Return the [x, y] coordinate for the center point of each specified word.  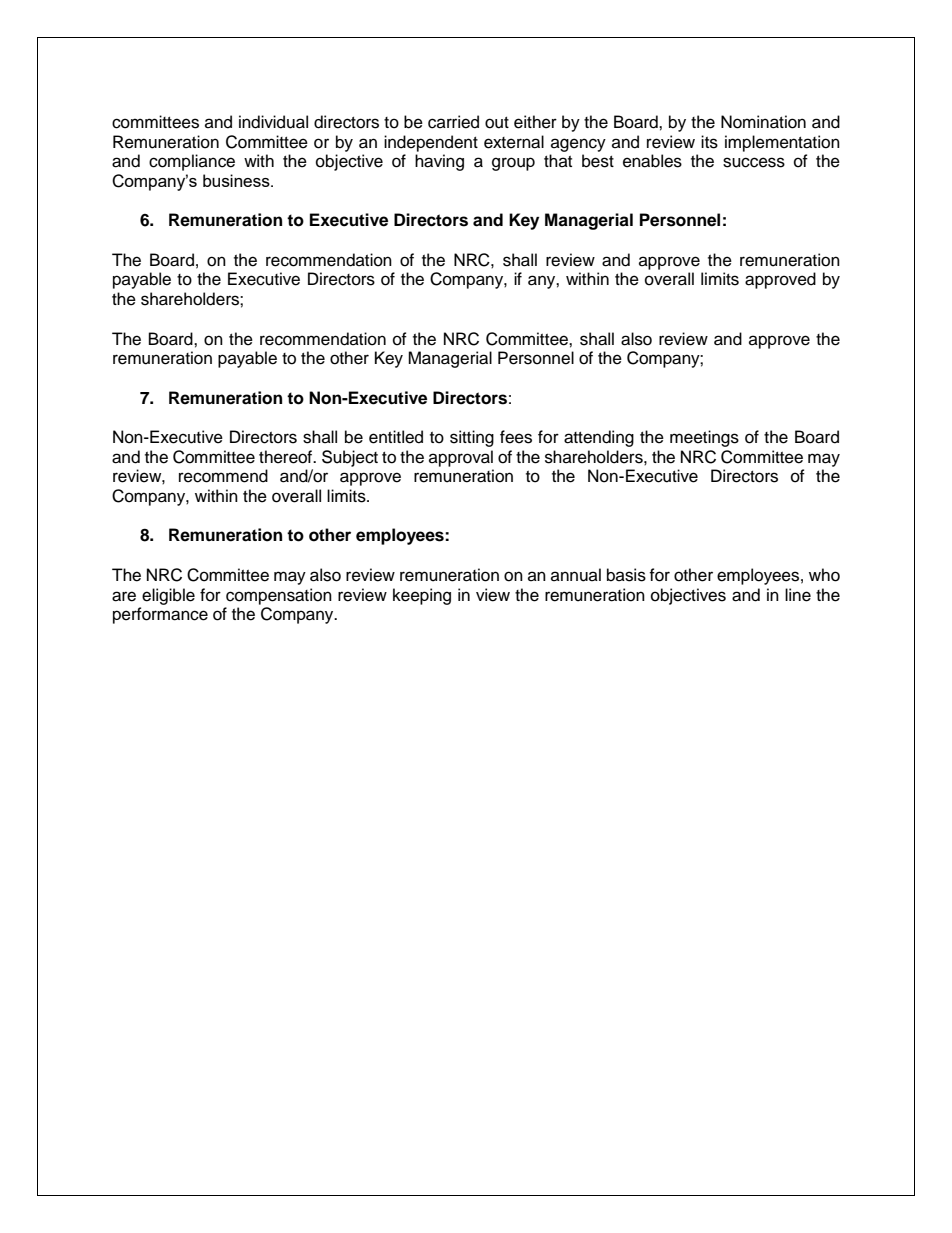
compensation [279, 596]
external [514, 142]
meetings [704, 438]
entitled [396, 437]
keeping [422, 596]
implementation [782, 143]
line [798, 595]
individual [273, 122]
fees [516, 437]
